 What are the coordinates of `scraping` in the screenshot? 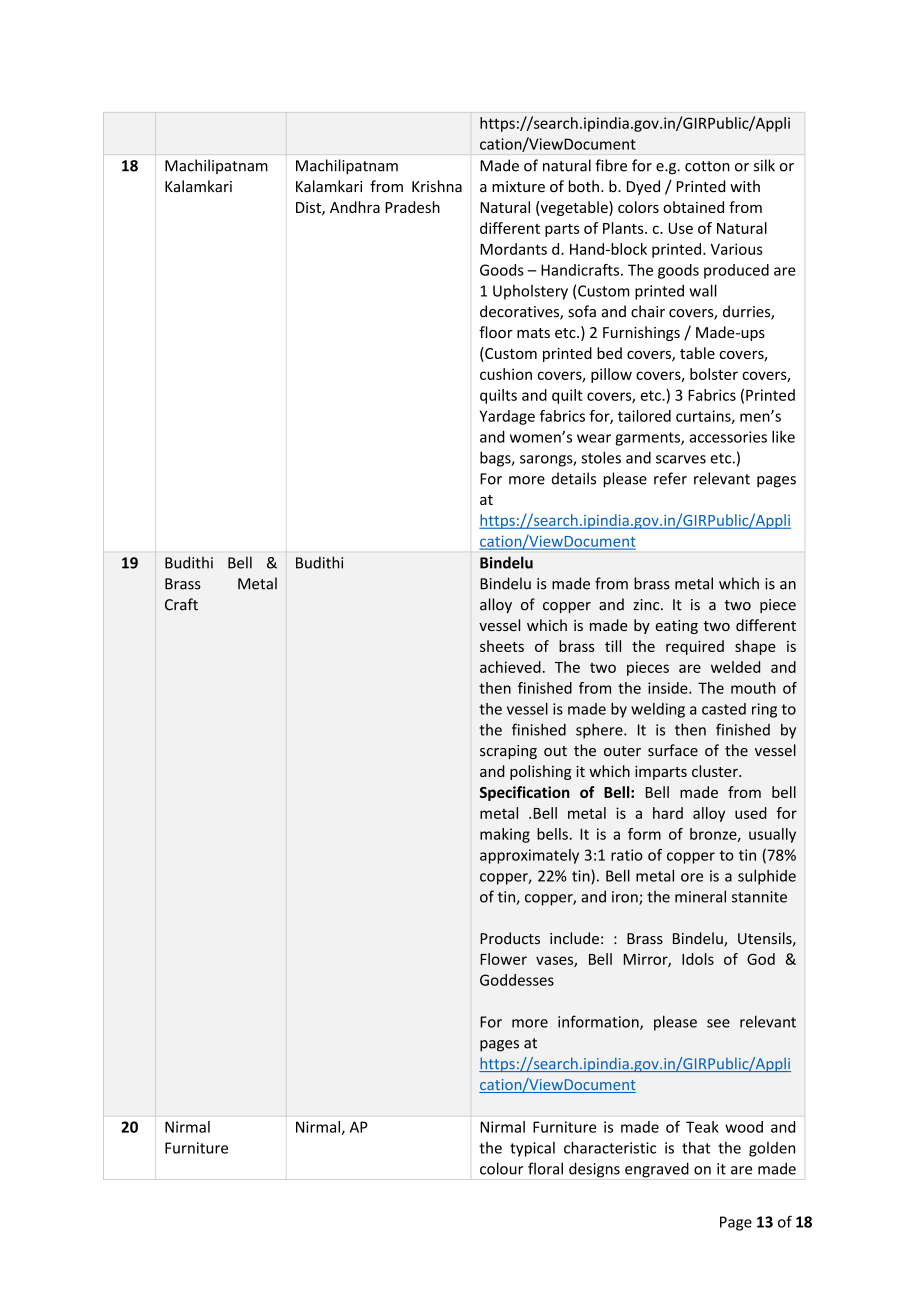 It's located at (508, 752).
